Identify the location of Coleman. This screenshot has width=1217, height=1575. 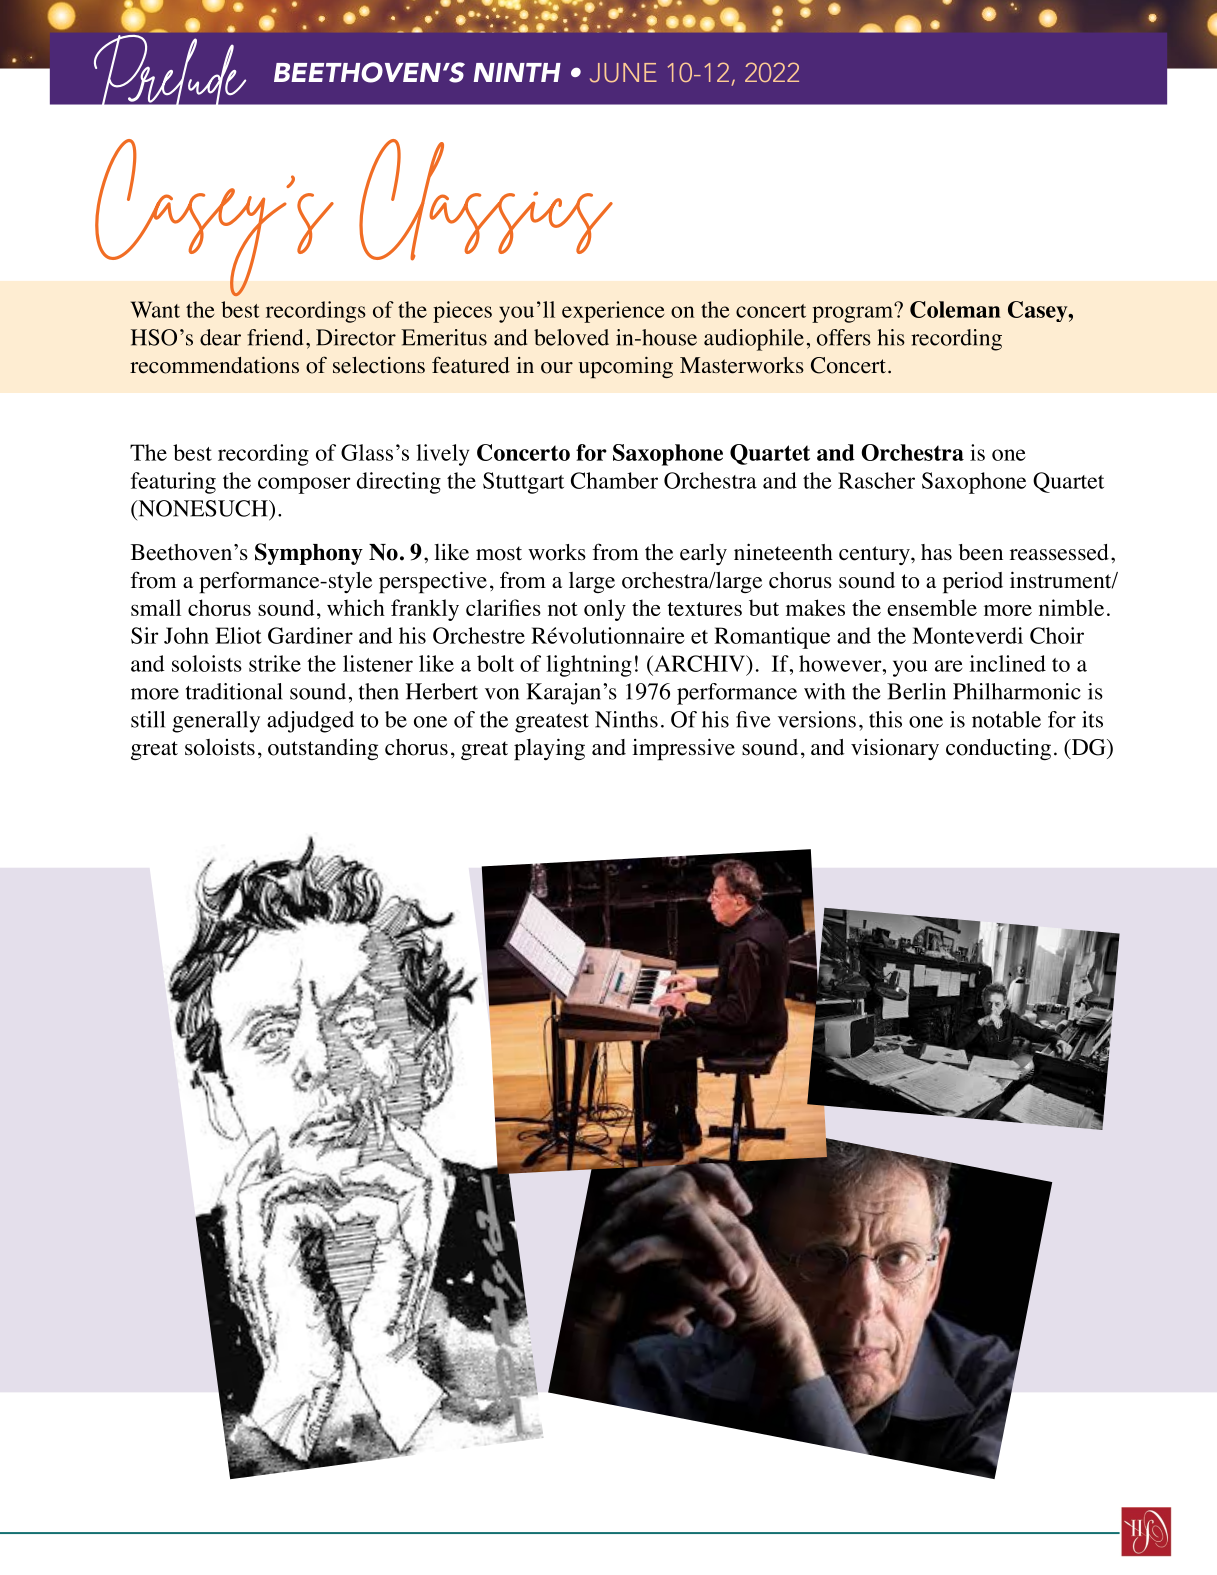
(955, 309).
